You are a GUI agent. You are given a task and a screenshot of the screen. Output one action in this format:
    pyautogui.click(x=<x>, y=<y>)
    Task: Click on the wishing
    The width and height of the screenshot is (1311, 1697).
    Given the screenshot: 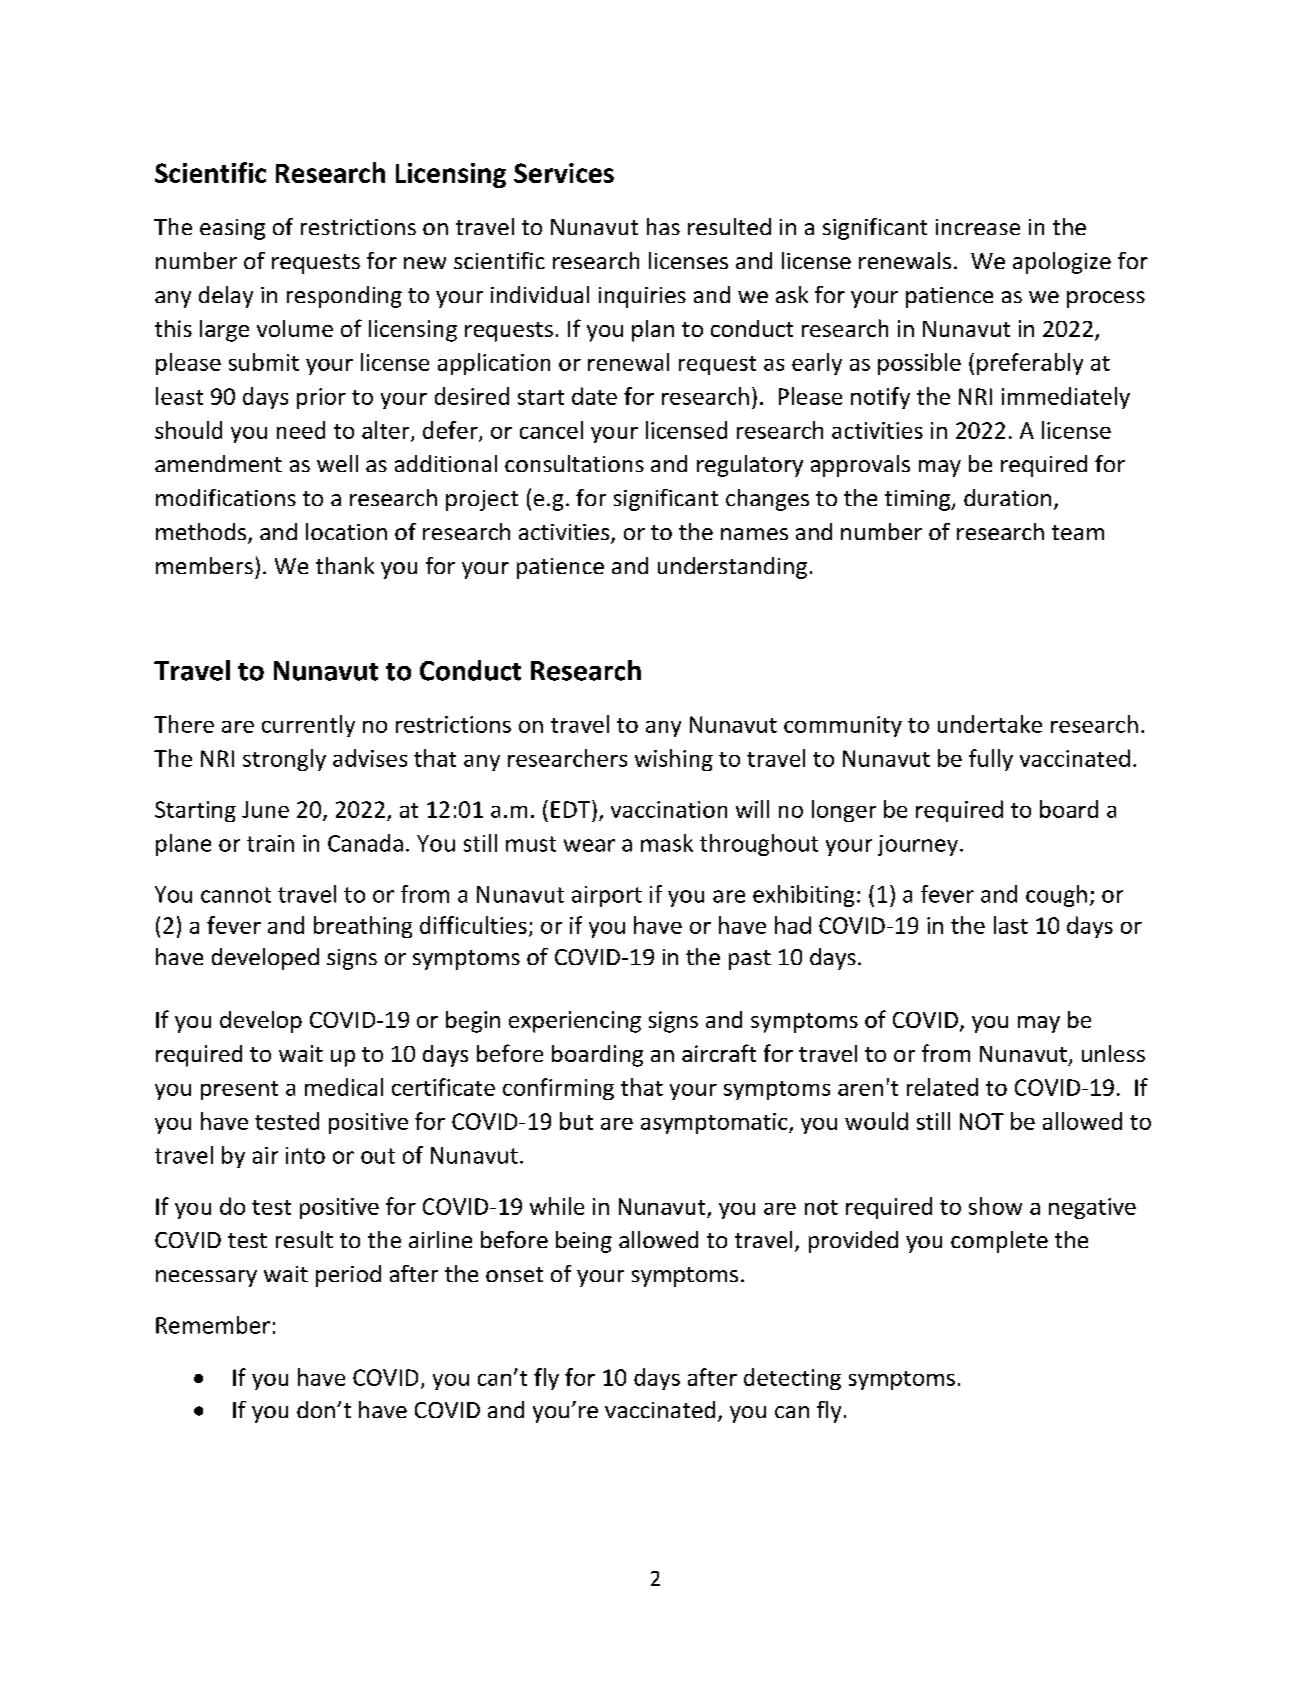 What is the action you would take?
    pyautogui.click(x=674, y=760)
